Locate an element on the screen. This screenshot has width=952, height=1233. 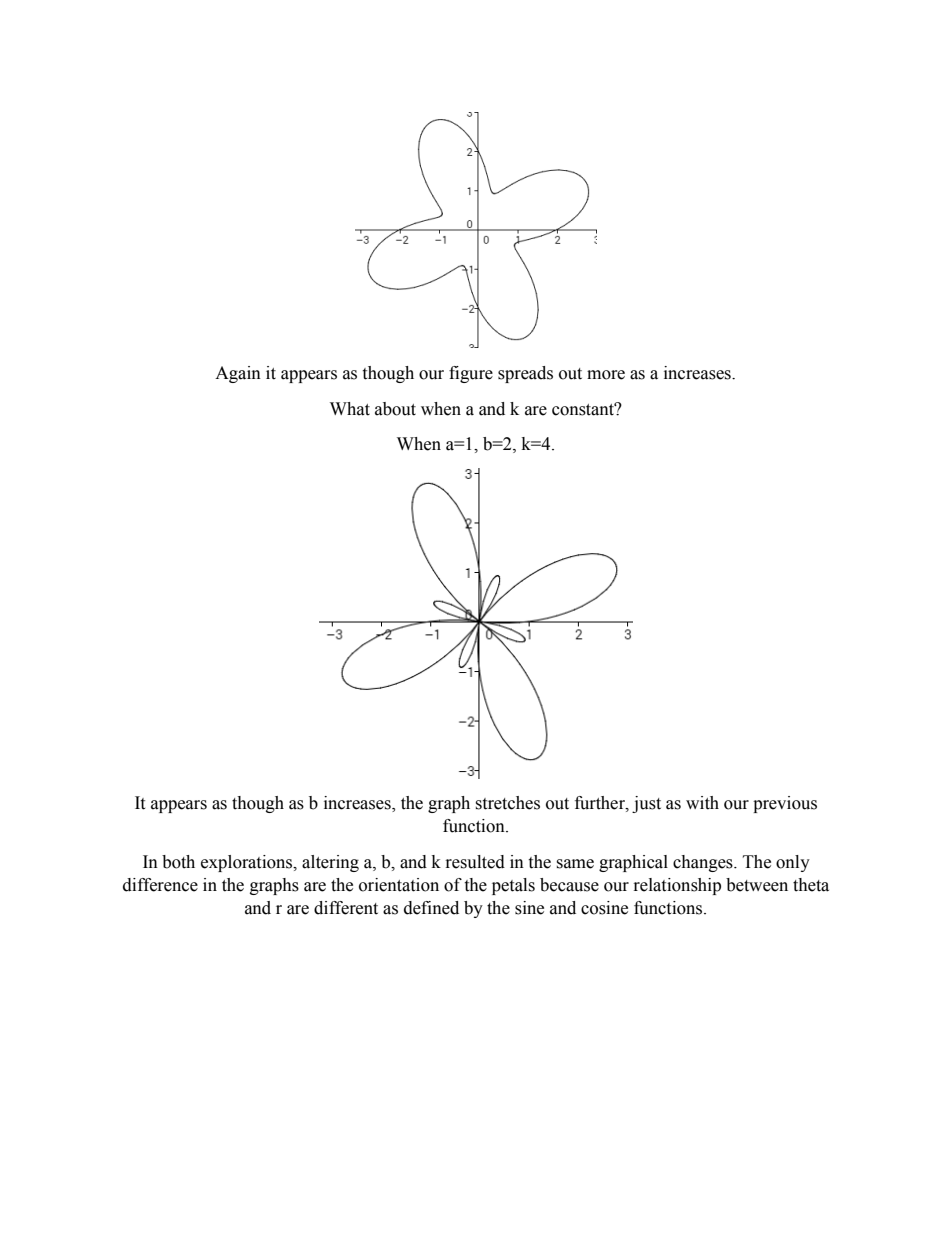
only is located at coordinates (793, 863).
